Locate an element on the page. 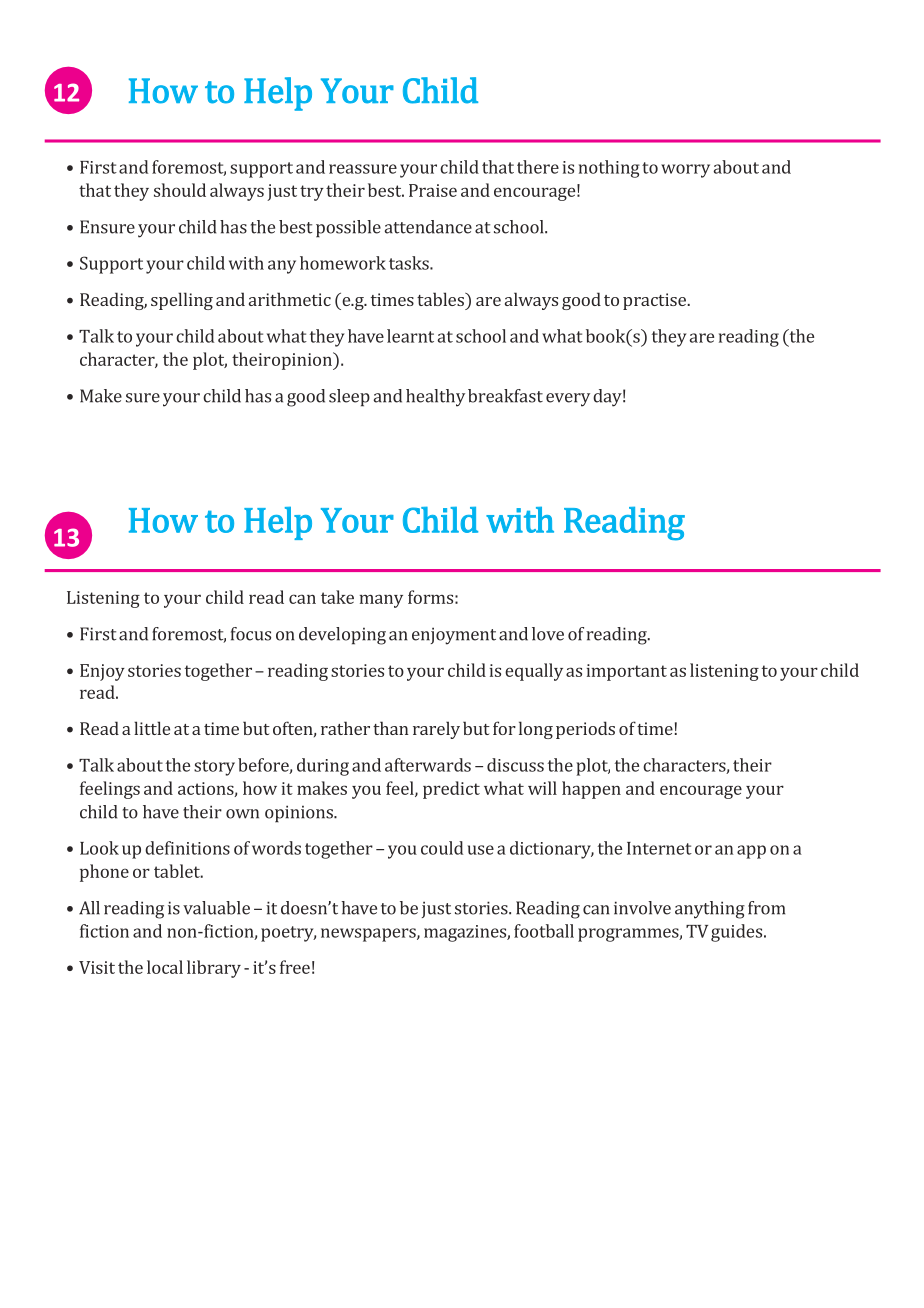  happen is located at coordinates (591, 790).
